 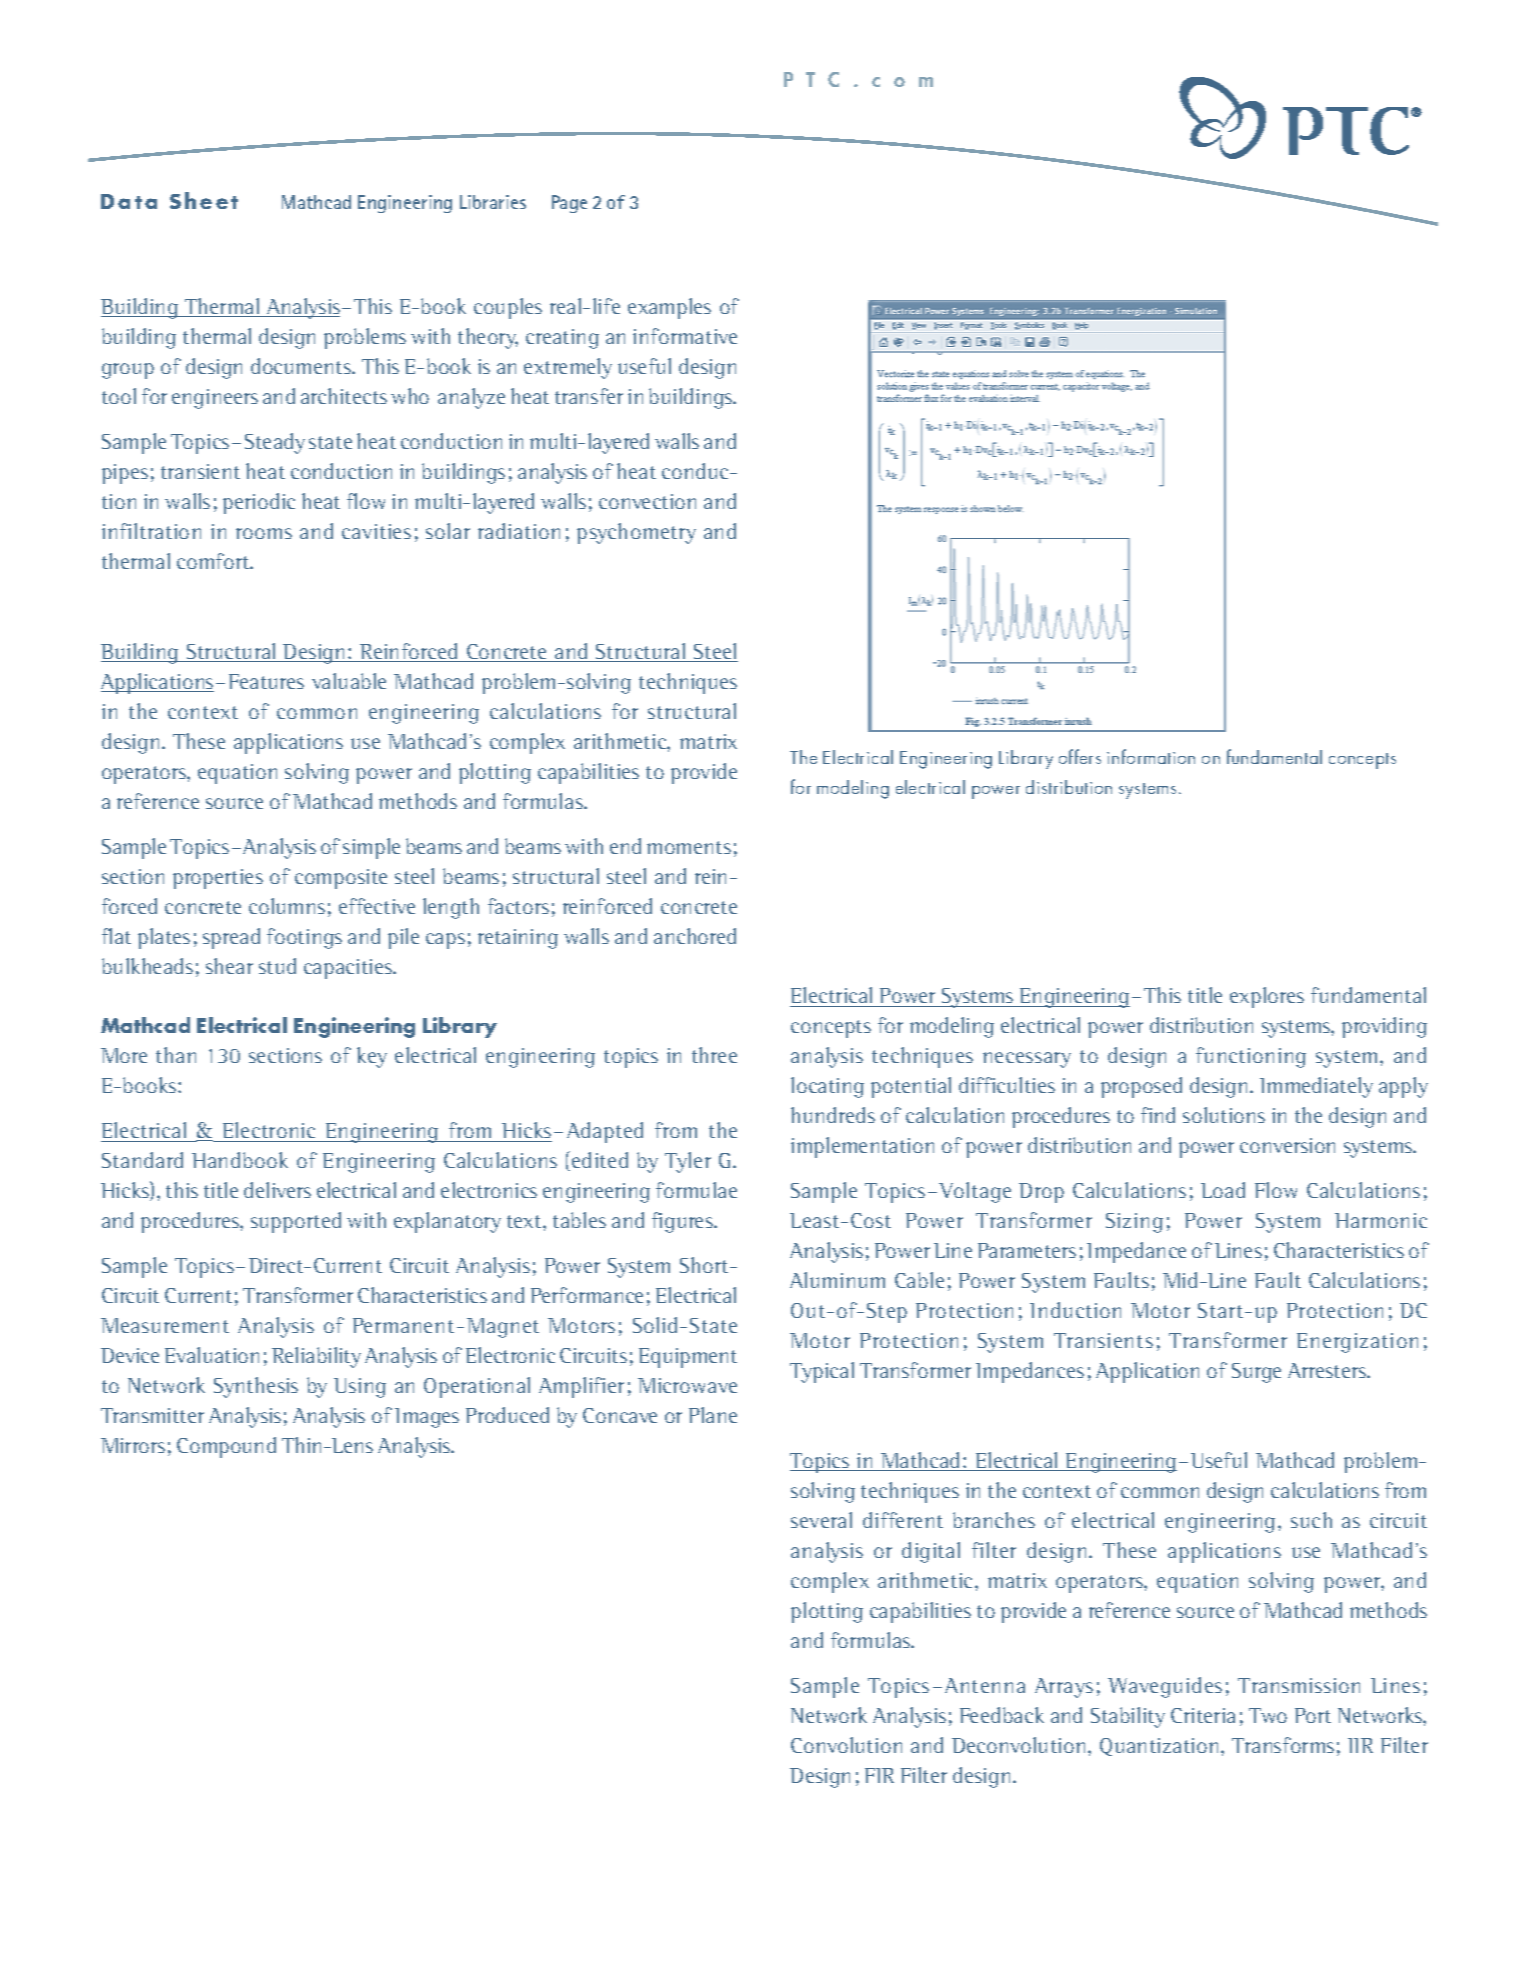 I want to click on Sheet, so click(x=204, y=200).
